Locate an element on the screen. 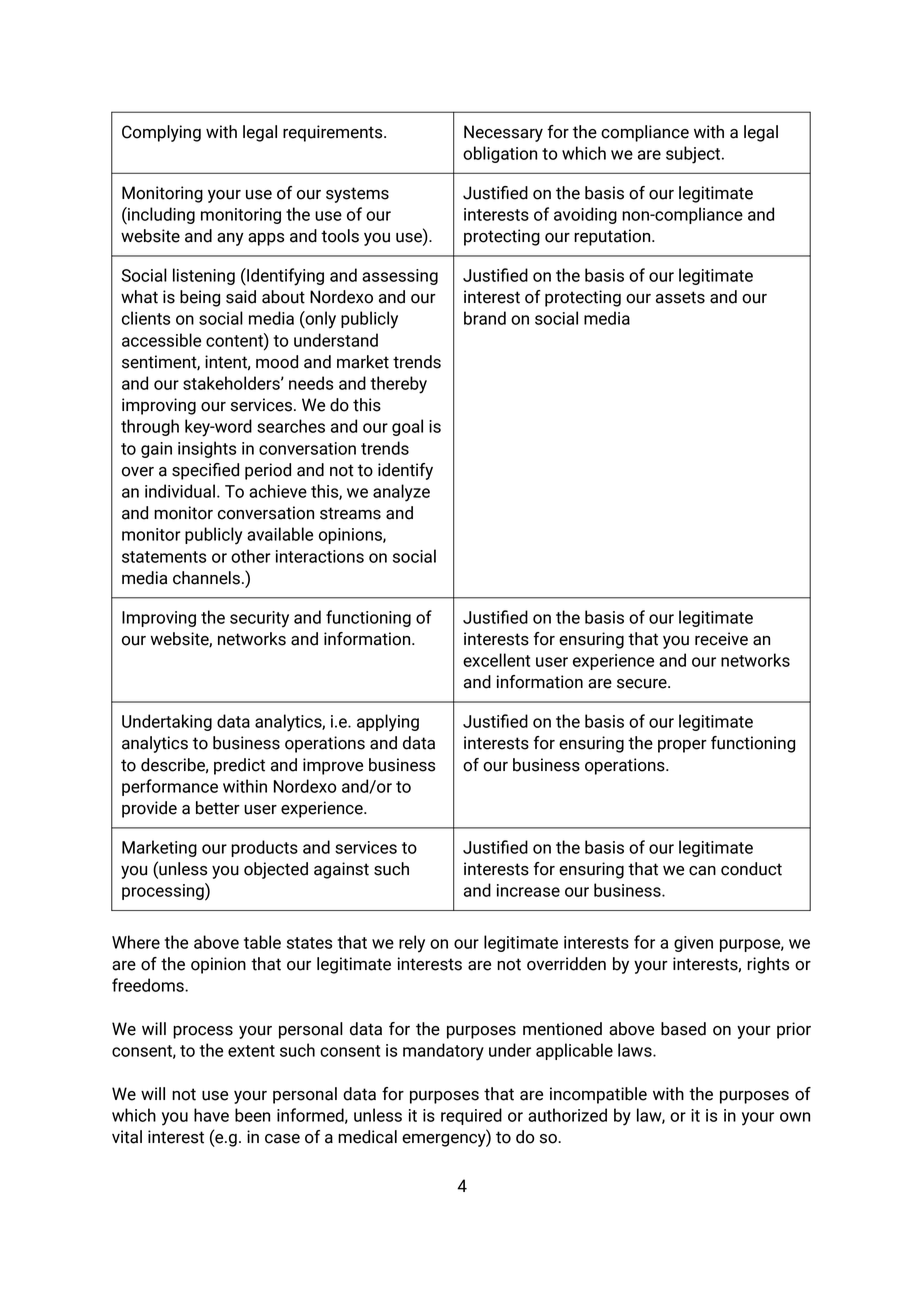 Image resolution: width=924 pixels, height=1308 pixels. table is located at coordinates (262, 942).
